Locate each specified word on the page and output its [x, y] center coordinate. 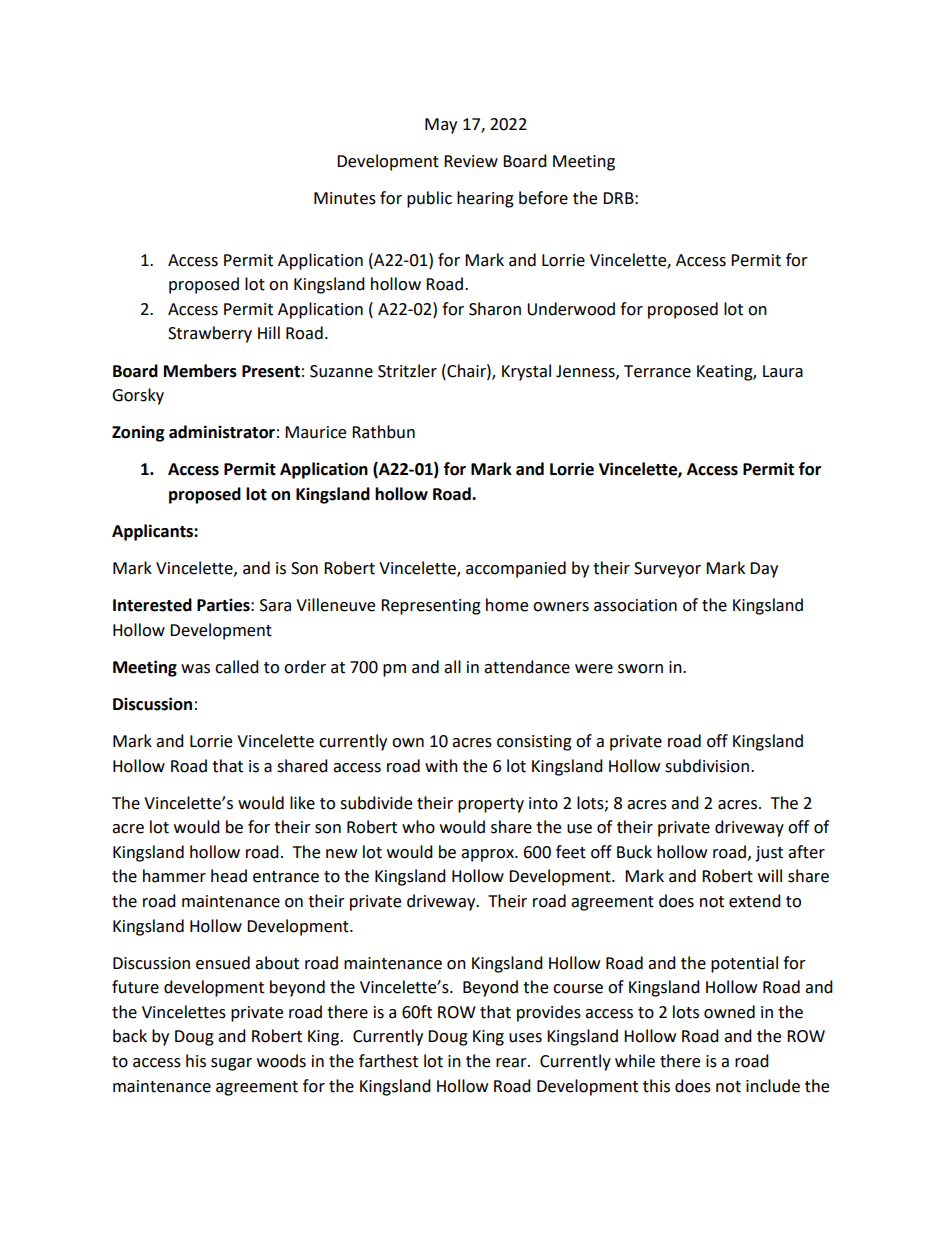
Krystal [526, 372]
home [507, 605]
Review [471, 161]
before [543, 198]
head [229, 876]
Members [200, 371]
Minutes [345, 198]
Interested [152, 605]
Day [764, 570]
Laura [783, 371]
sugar [231, 1064]
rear [512, 1063]
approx [488, 855]
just [769, 854]
